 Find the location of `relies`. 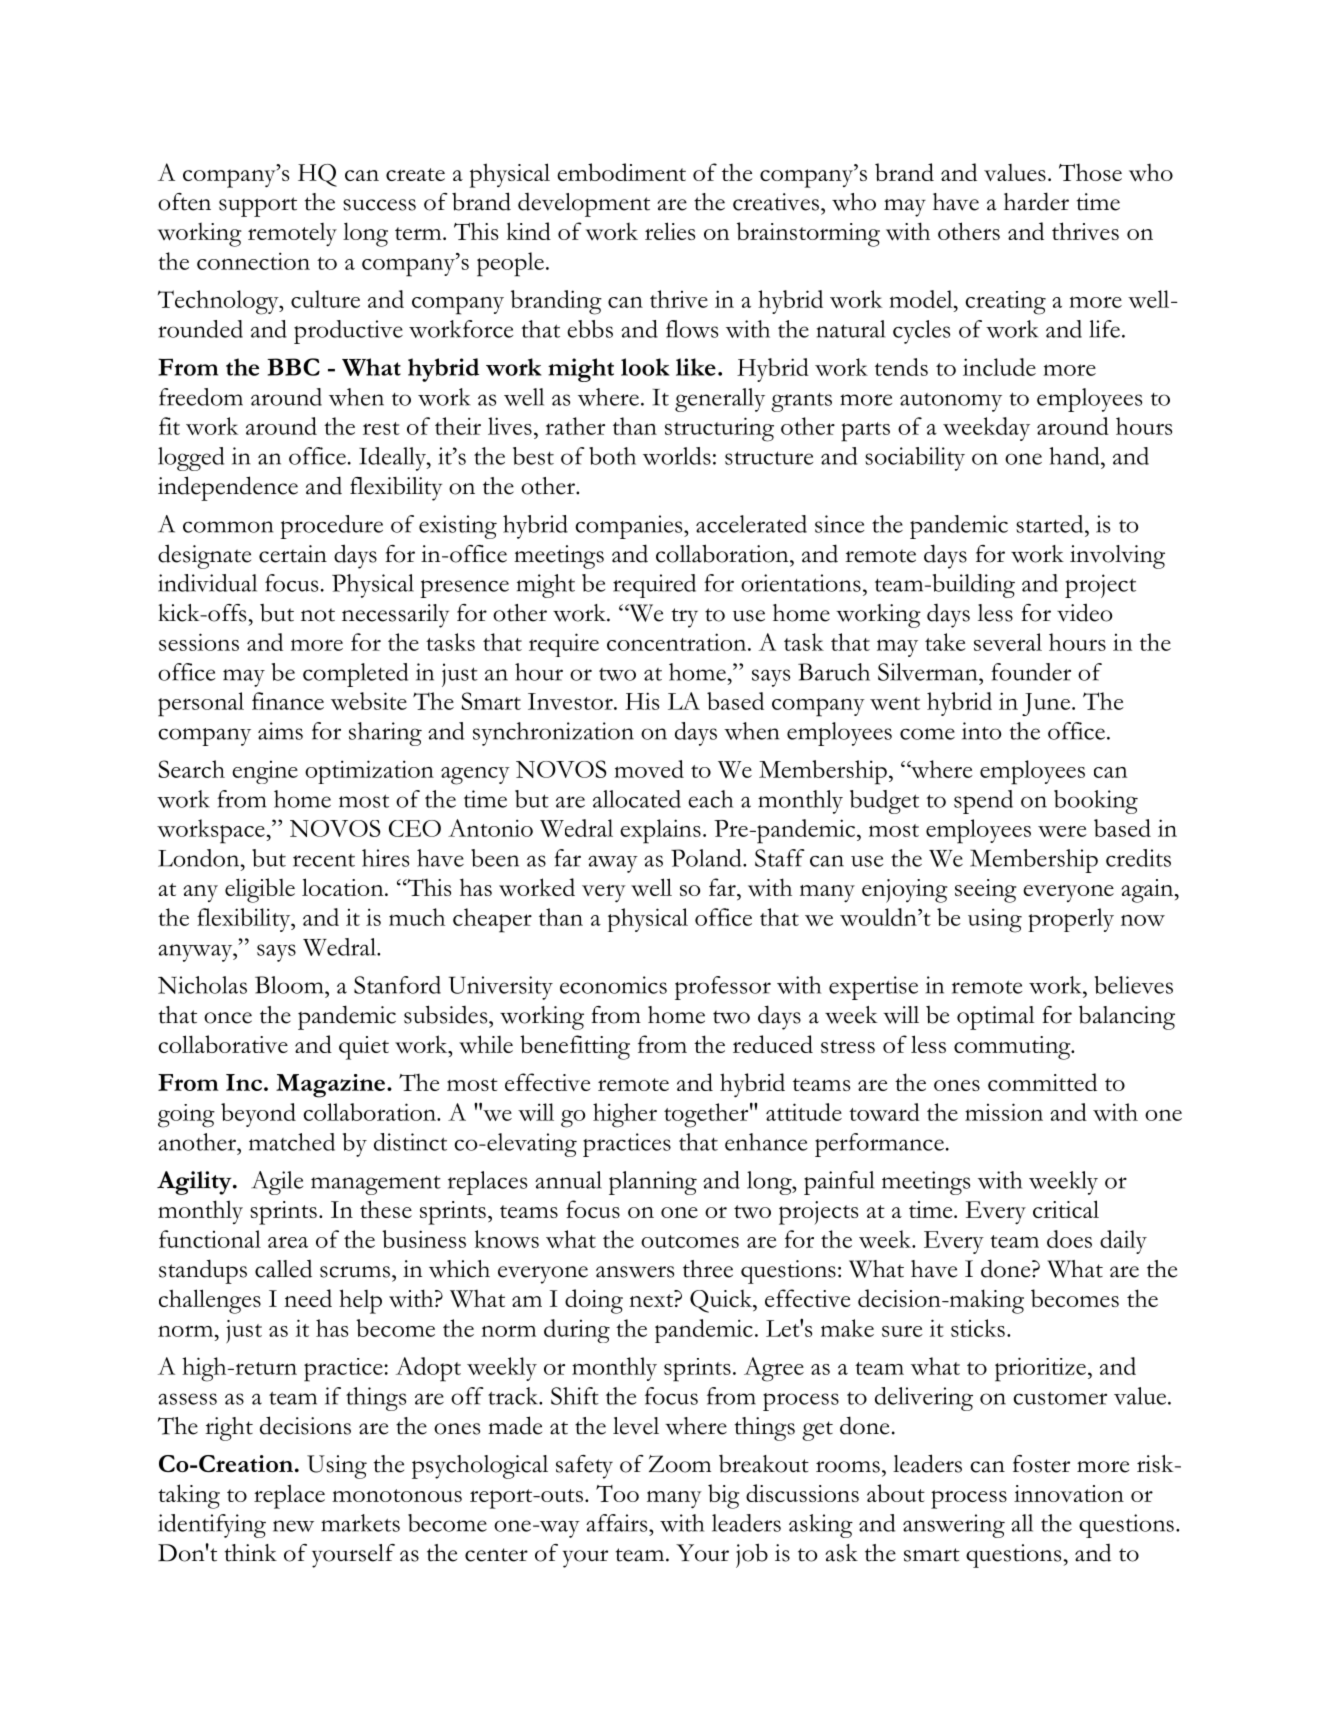

relies is located at coordinates (670, 231).
